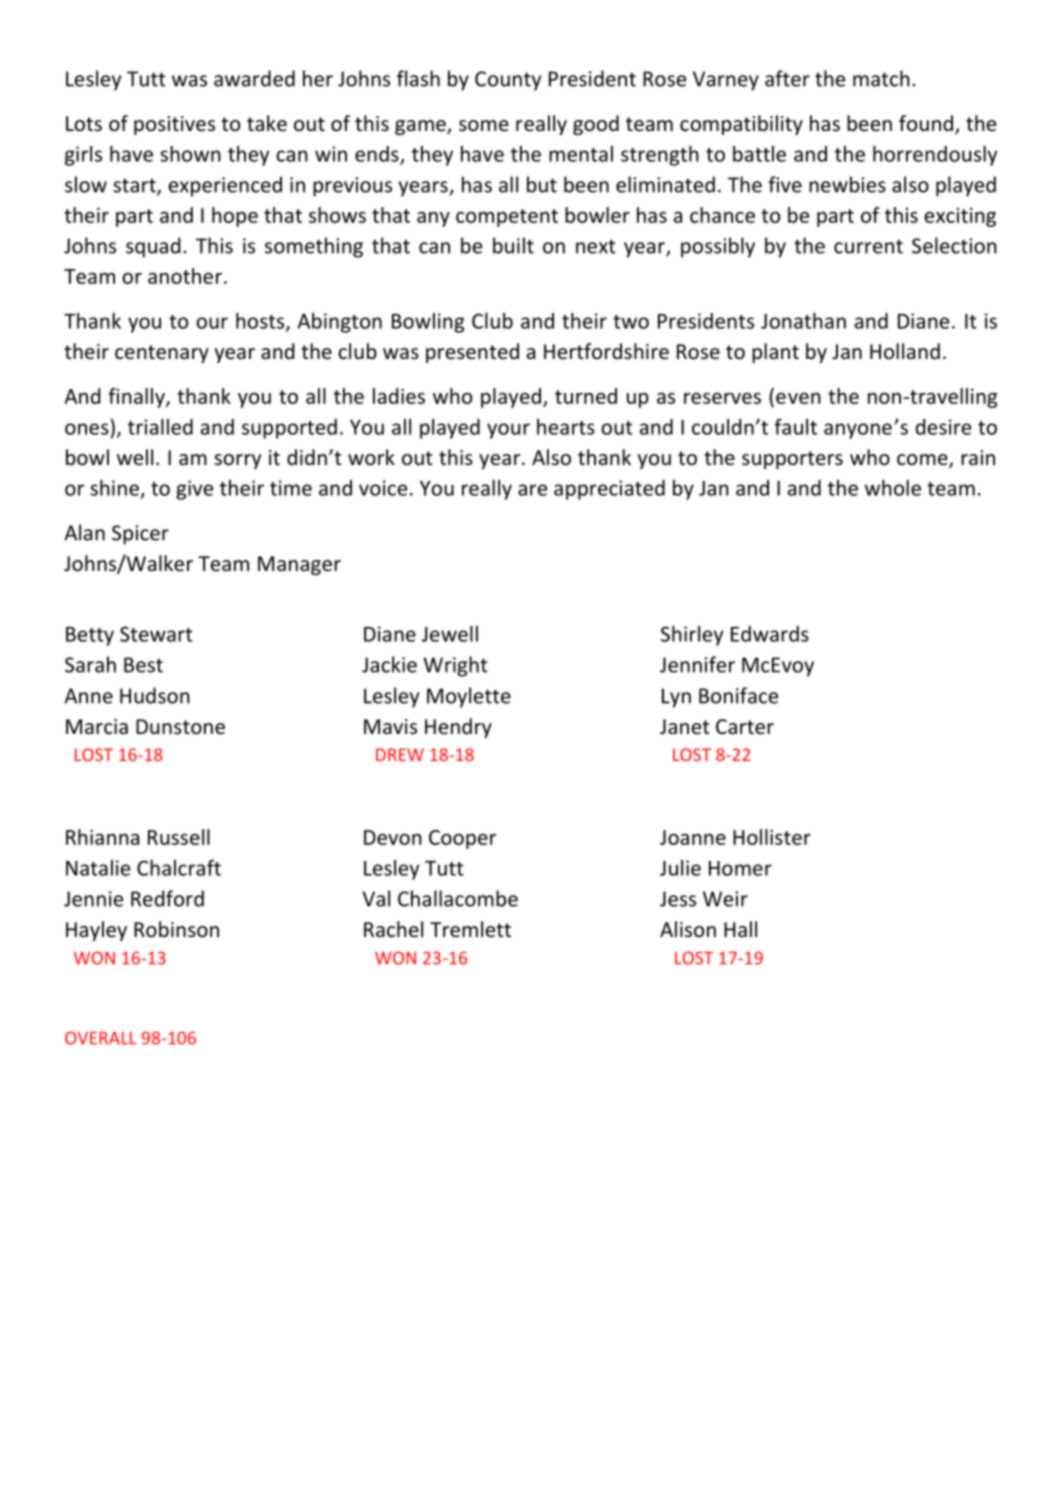 Image resolution: width=1062 pixels, height=1501 pixels. What do you see at coordinates (881, 78) in the screenshot?
I see `match` at bounding box center [881, 78].
